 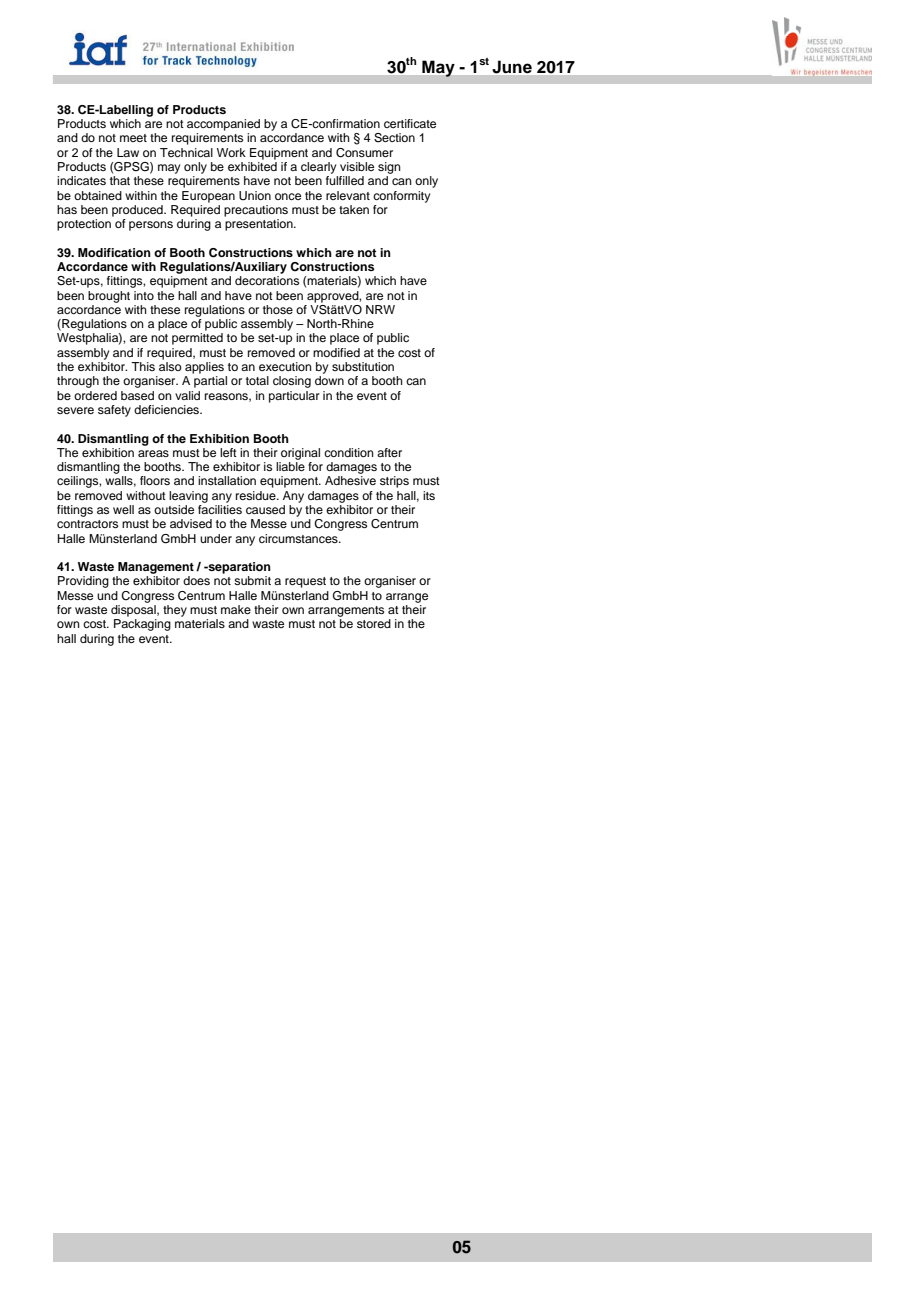 I want to click on liable, so click(x=290, y=466).
